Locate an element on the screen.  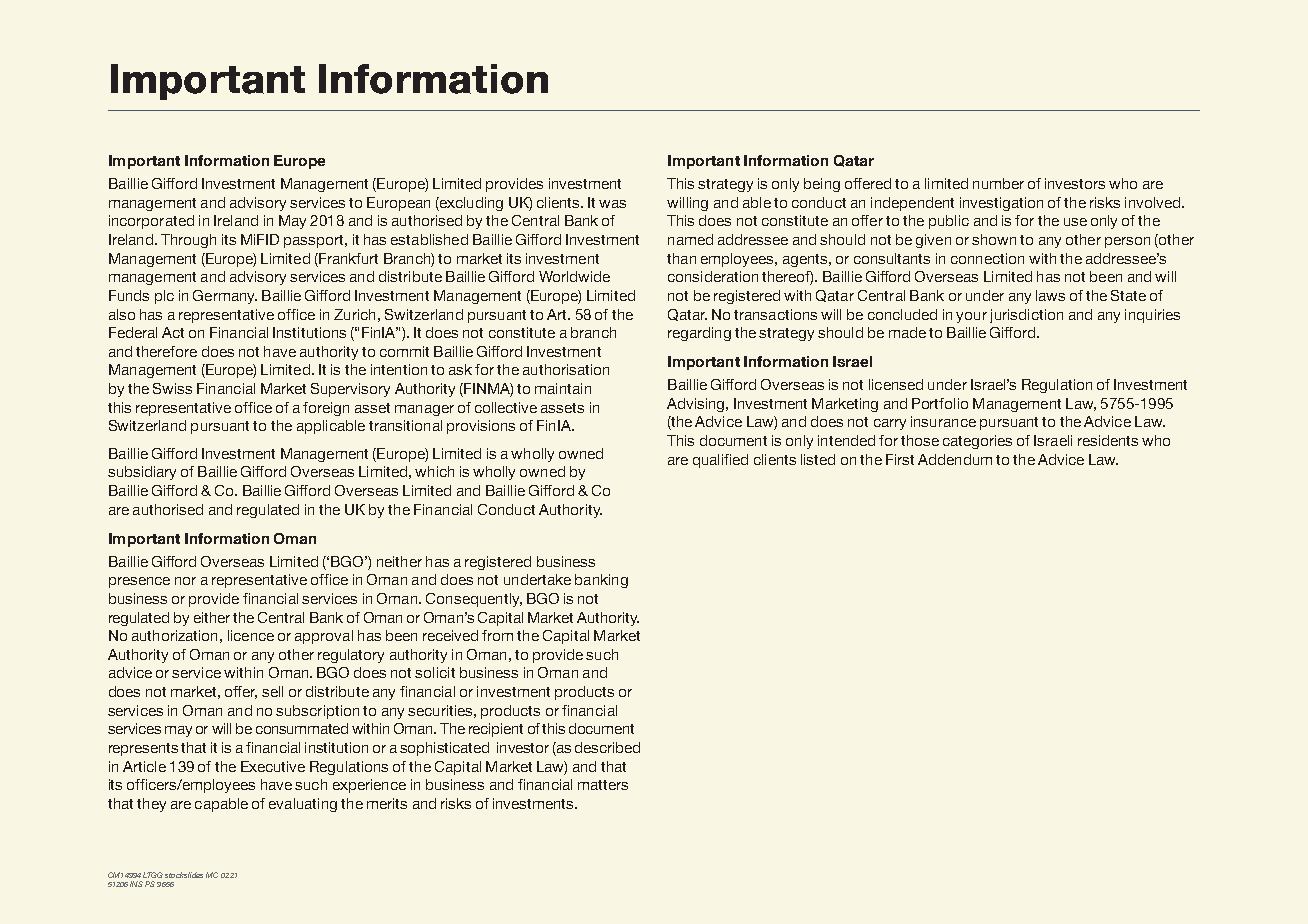
Swiss is located at coordinates (172, 388).
